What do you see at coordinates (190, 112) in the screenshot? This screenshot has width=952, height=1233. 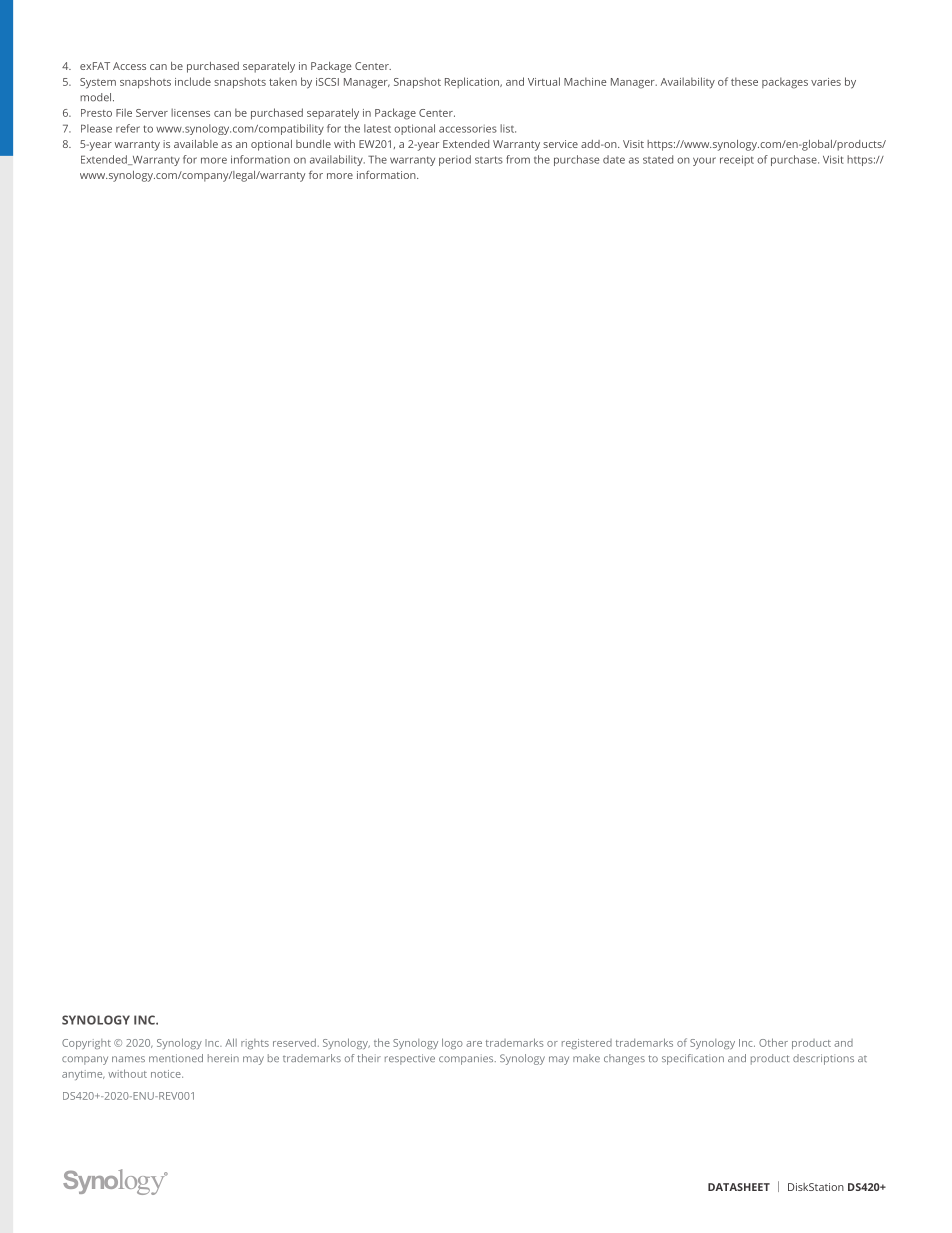 I see `licenses` at bounding box center [190, 112].
